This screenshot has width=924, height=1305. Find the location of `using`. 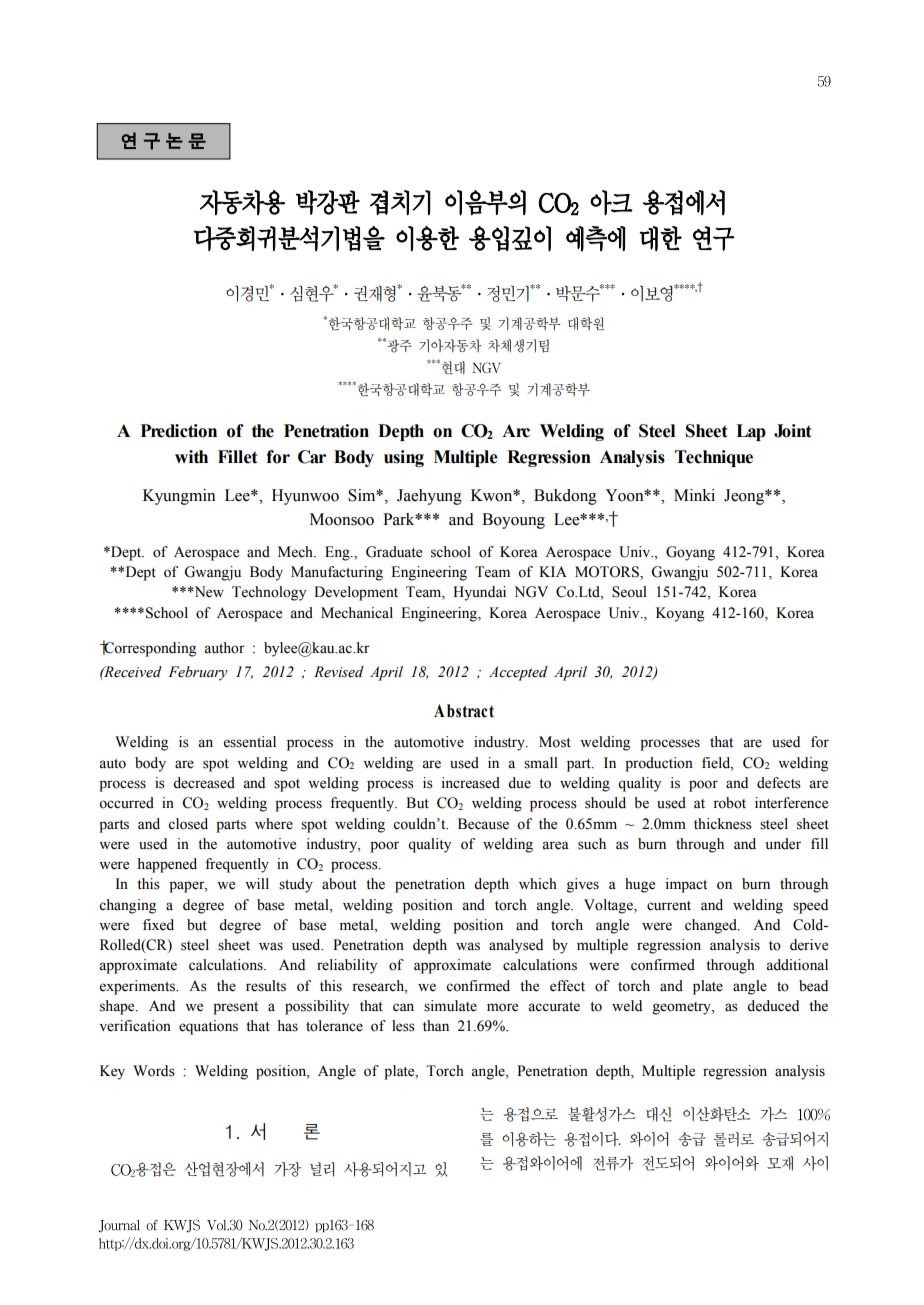

using is located at coordinates (404, 458).
